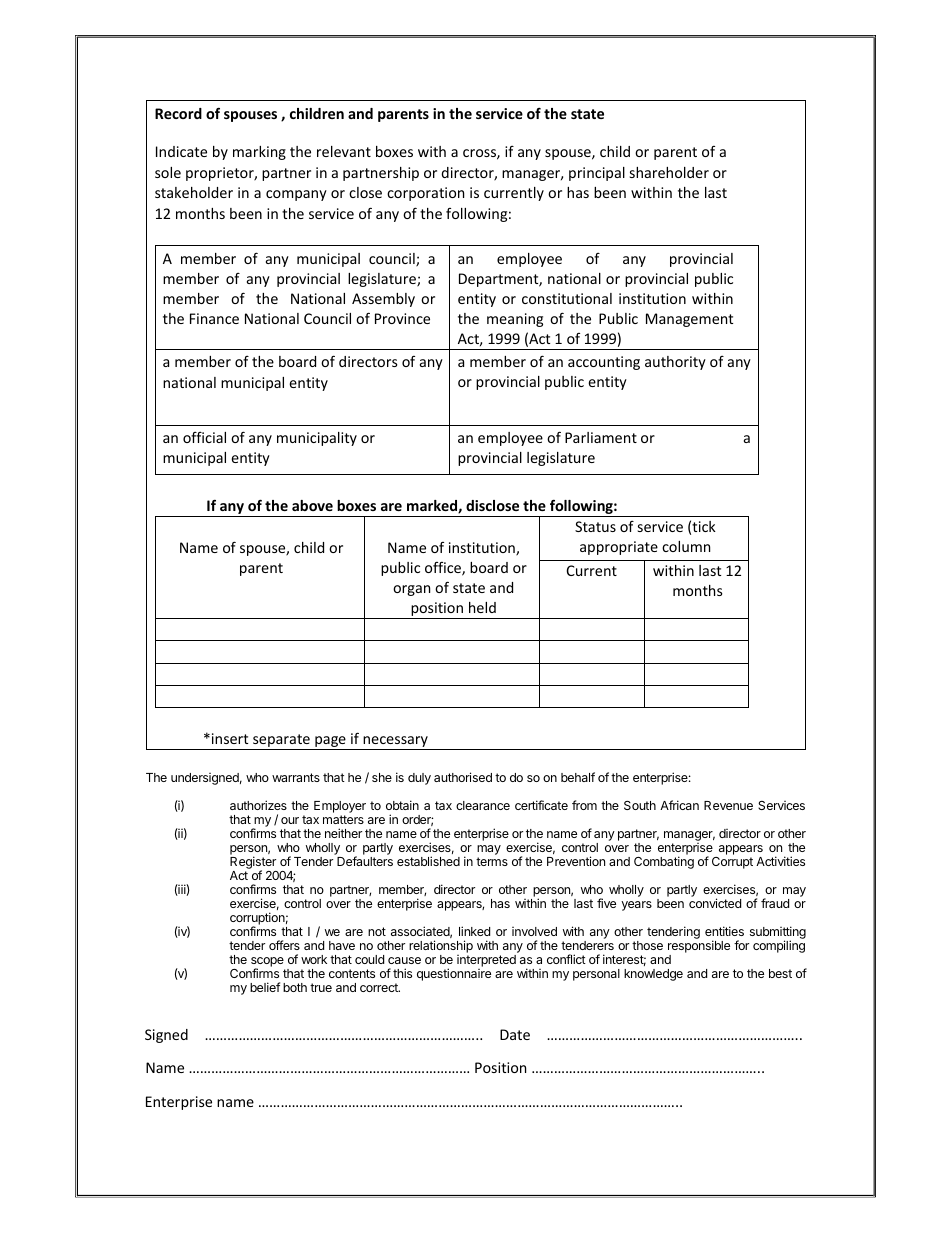  What do you see at coordinates (675, 363) in the screenshot?
I see `authority` at bounding box center [675, 363].
